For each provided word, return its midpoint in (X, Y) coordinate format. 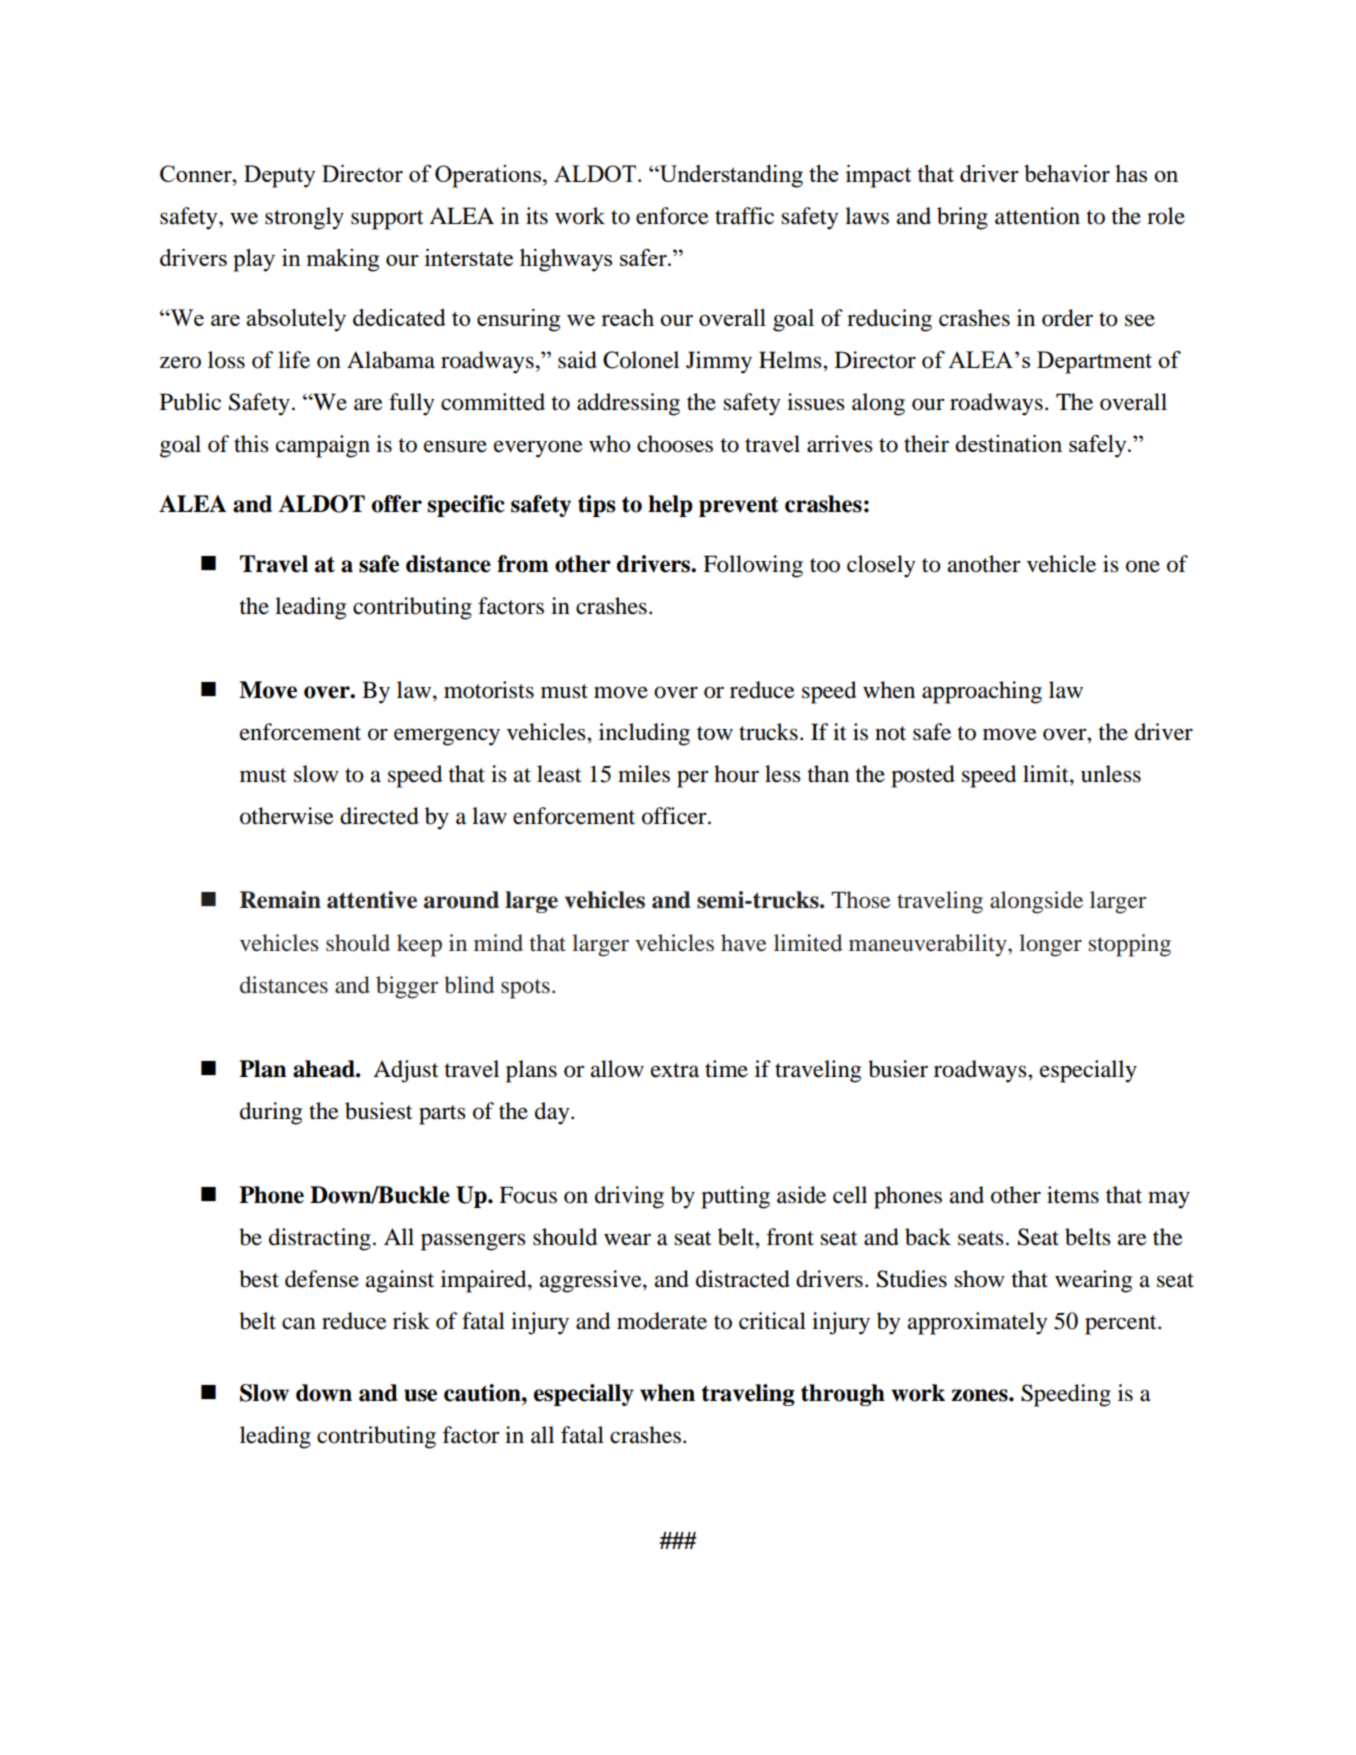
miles (644, 774)
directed (379, 816)
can (299, 1323)
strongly (304, 218)
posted (923, 776)
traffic (744, 216)
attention (1037, 216)
